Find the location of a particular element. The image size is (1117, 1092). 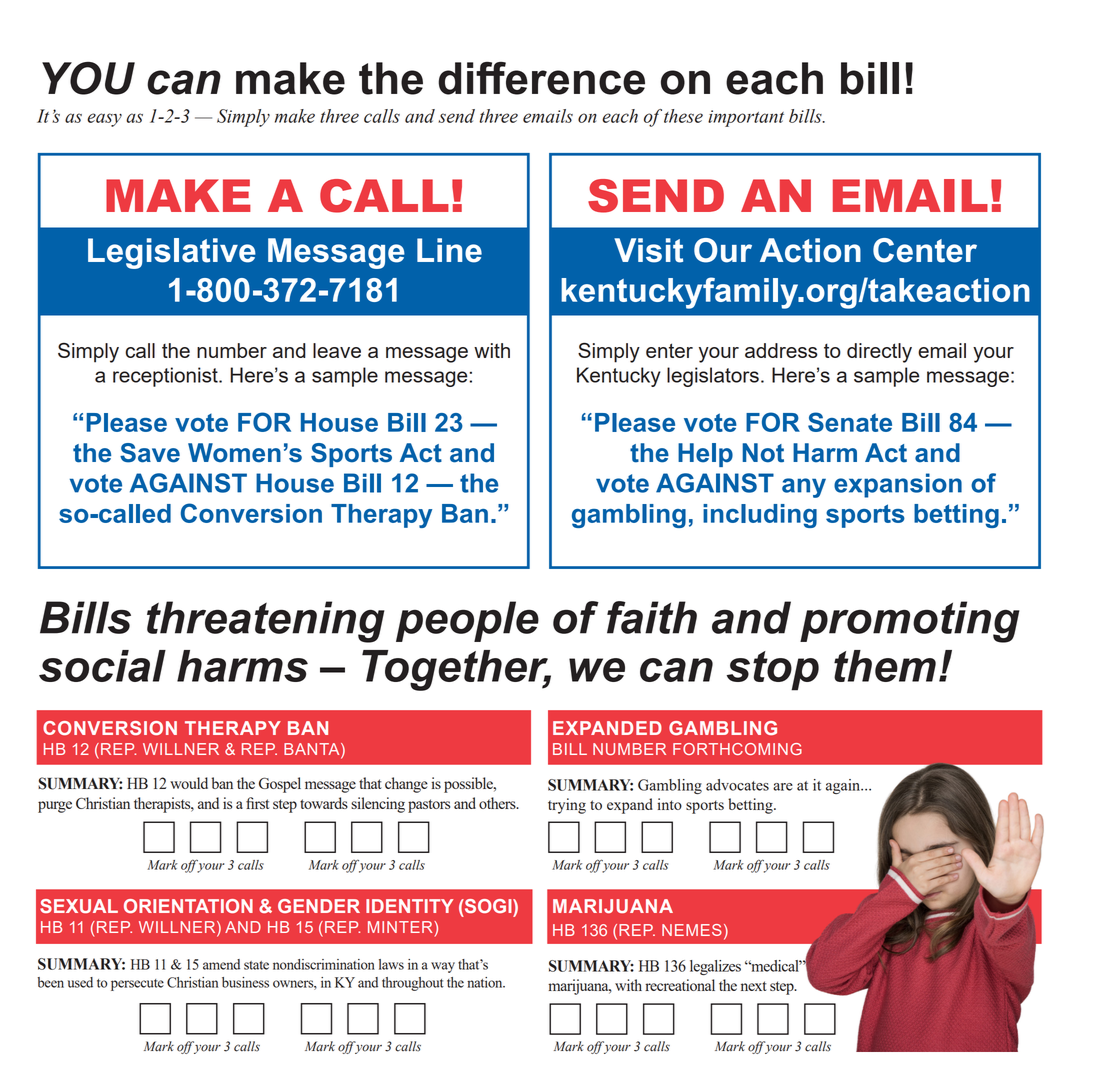

address is located at coordinates (781, 350).
